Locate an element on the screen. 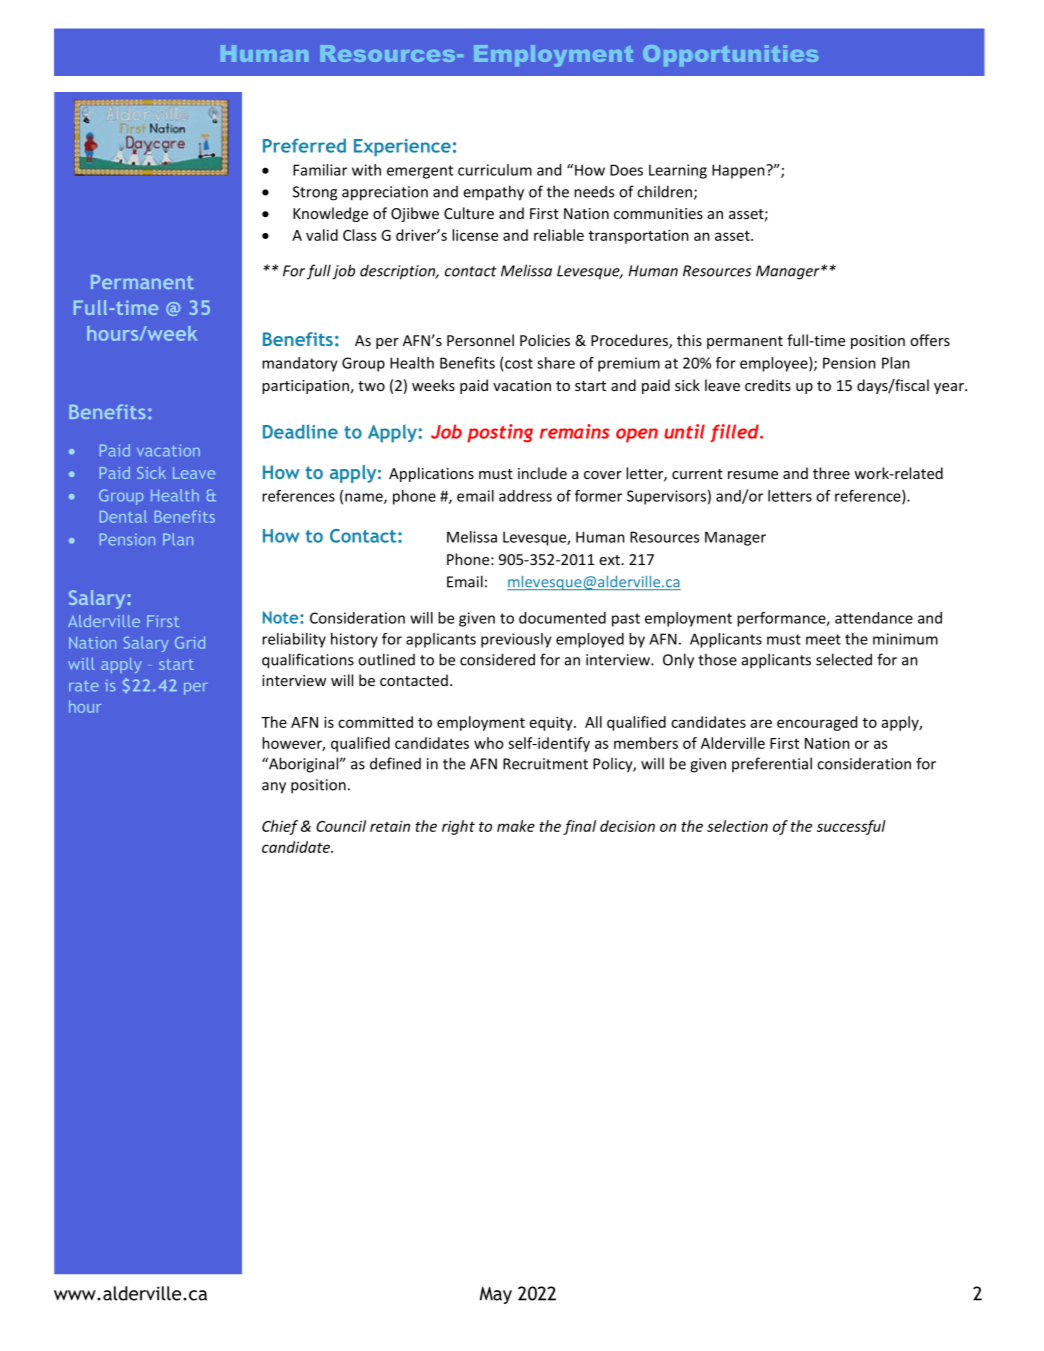 The image size is (1044, 1351). May is located at coordinates (496, 1295).
